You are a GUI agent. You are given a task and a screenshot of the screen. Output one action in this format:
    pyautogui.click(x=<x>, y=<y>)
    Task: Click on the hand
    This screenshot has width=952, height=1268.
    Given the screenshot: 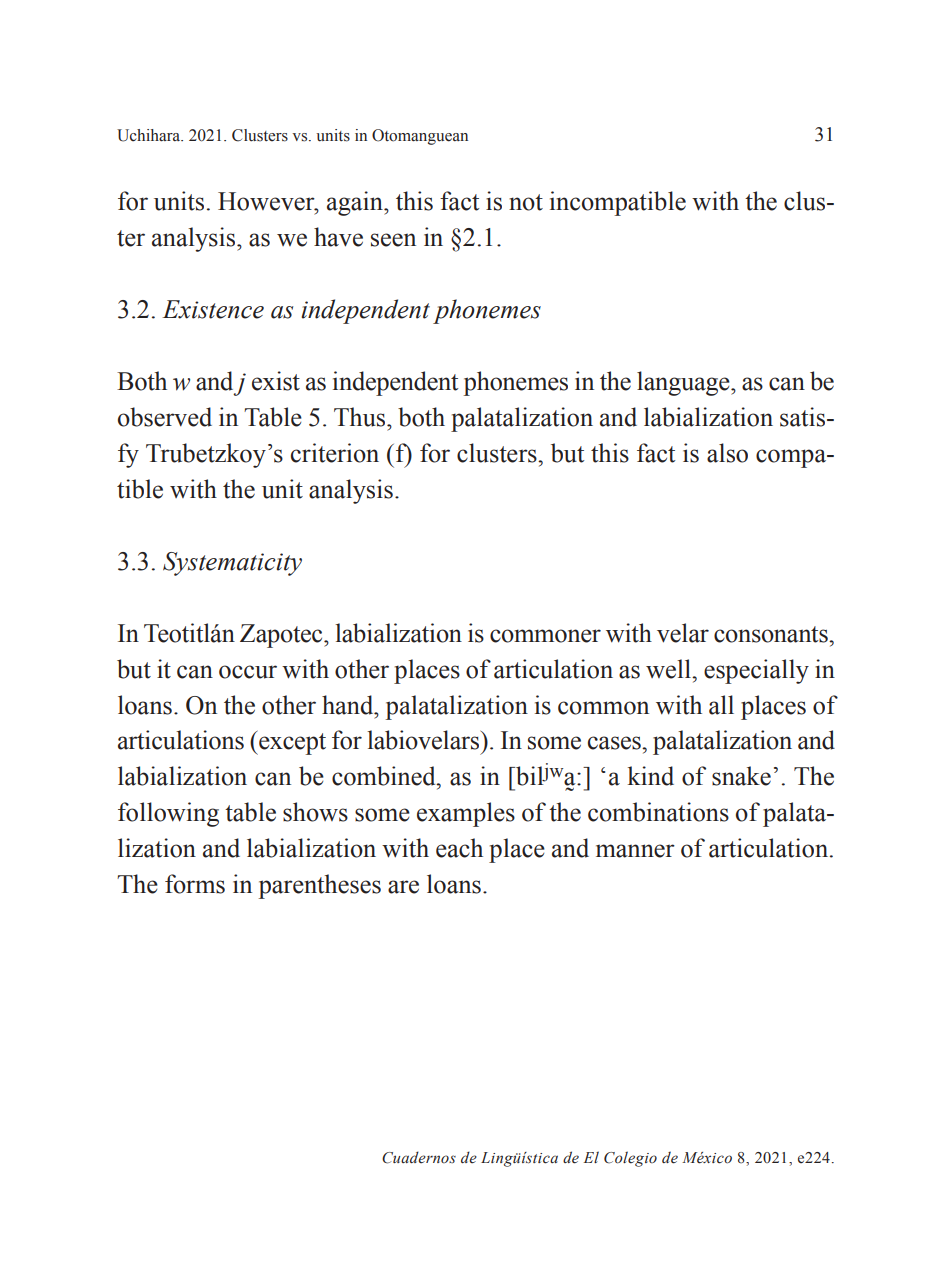 What is the action you would take?
    pyautogui.click(x=349, y=705)
